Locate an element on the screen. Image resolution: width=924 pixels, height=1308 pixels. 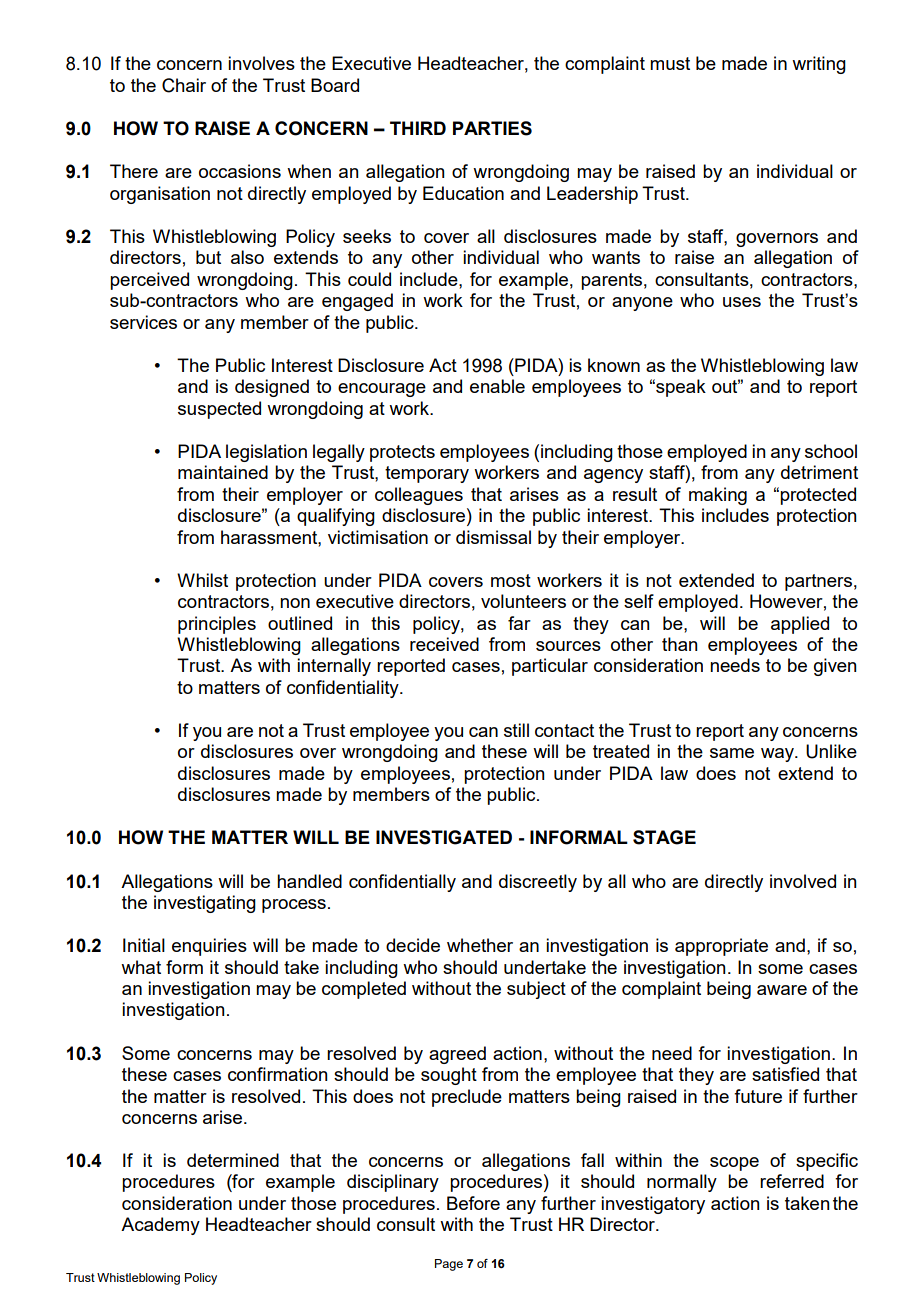
aware is located at coordinates (782, 990).
